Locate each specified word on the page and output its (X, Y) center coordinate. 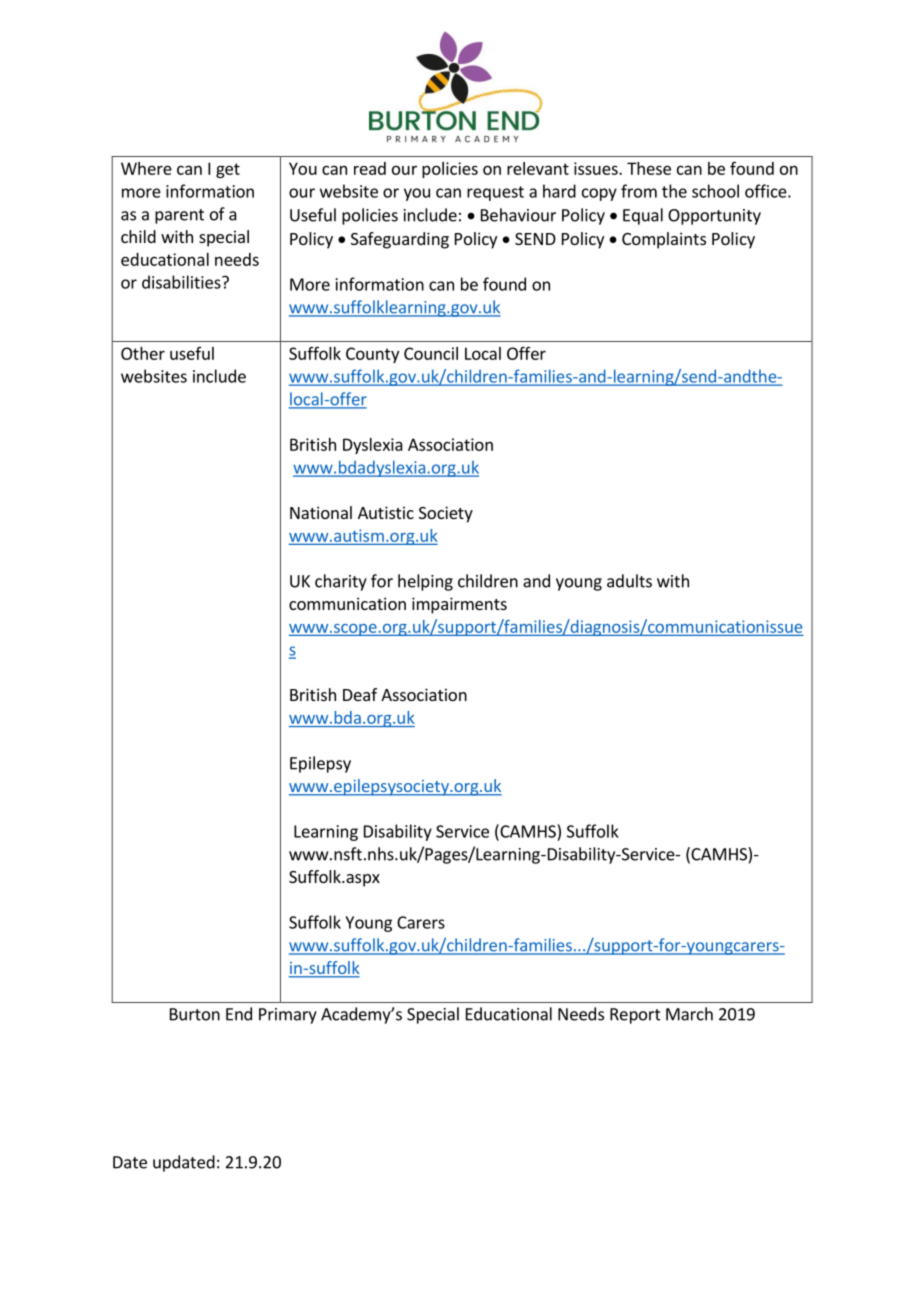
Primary (288, 1016)
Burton (195, 1014)
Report (635, 1016)
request (495, 193)
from (639, 191)
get (228, 170)
